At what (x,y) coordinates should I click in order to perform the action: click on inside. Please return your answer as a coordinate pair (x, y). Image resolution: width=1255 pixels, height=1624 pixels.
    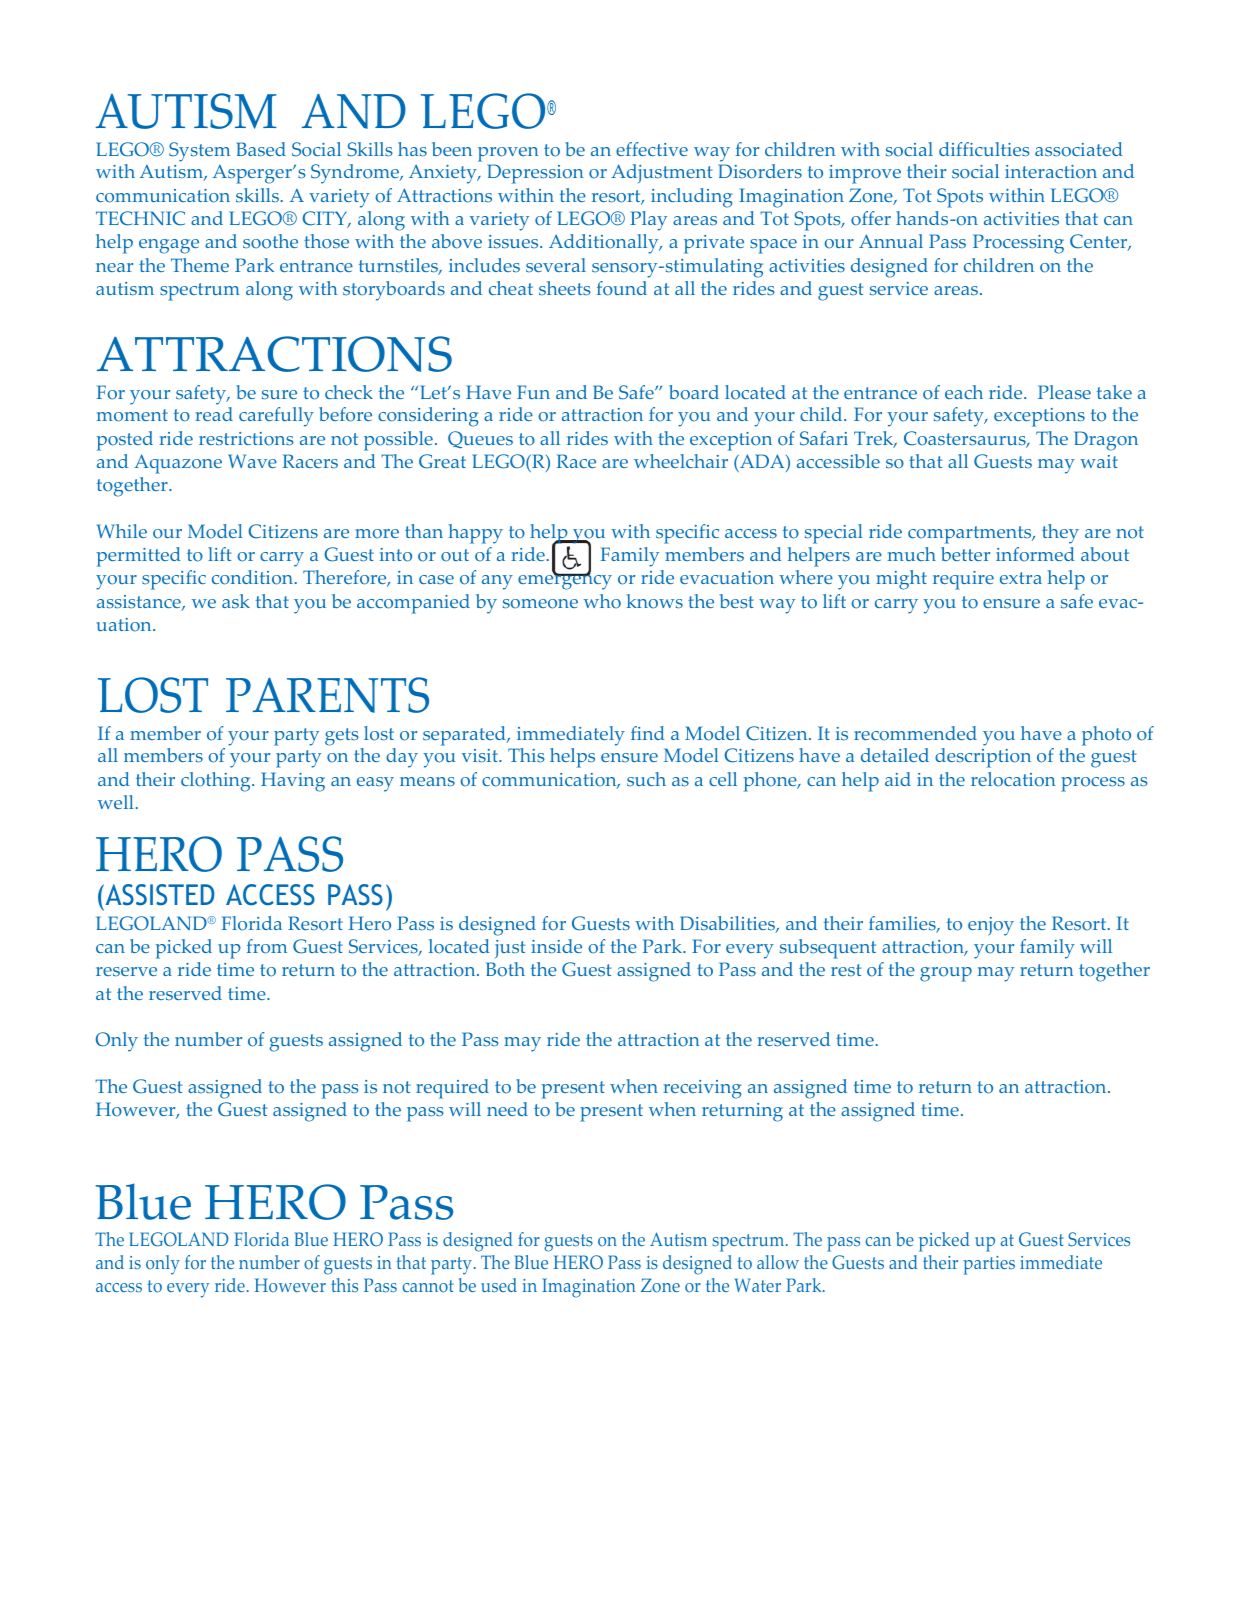
    Looking at the image, I should click on (556, 946).
